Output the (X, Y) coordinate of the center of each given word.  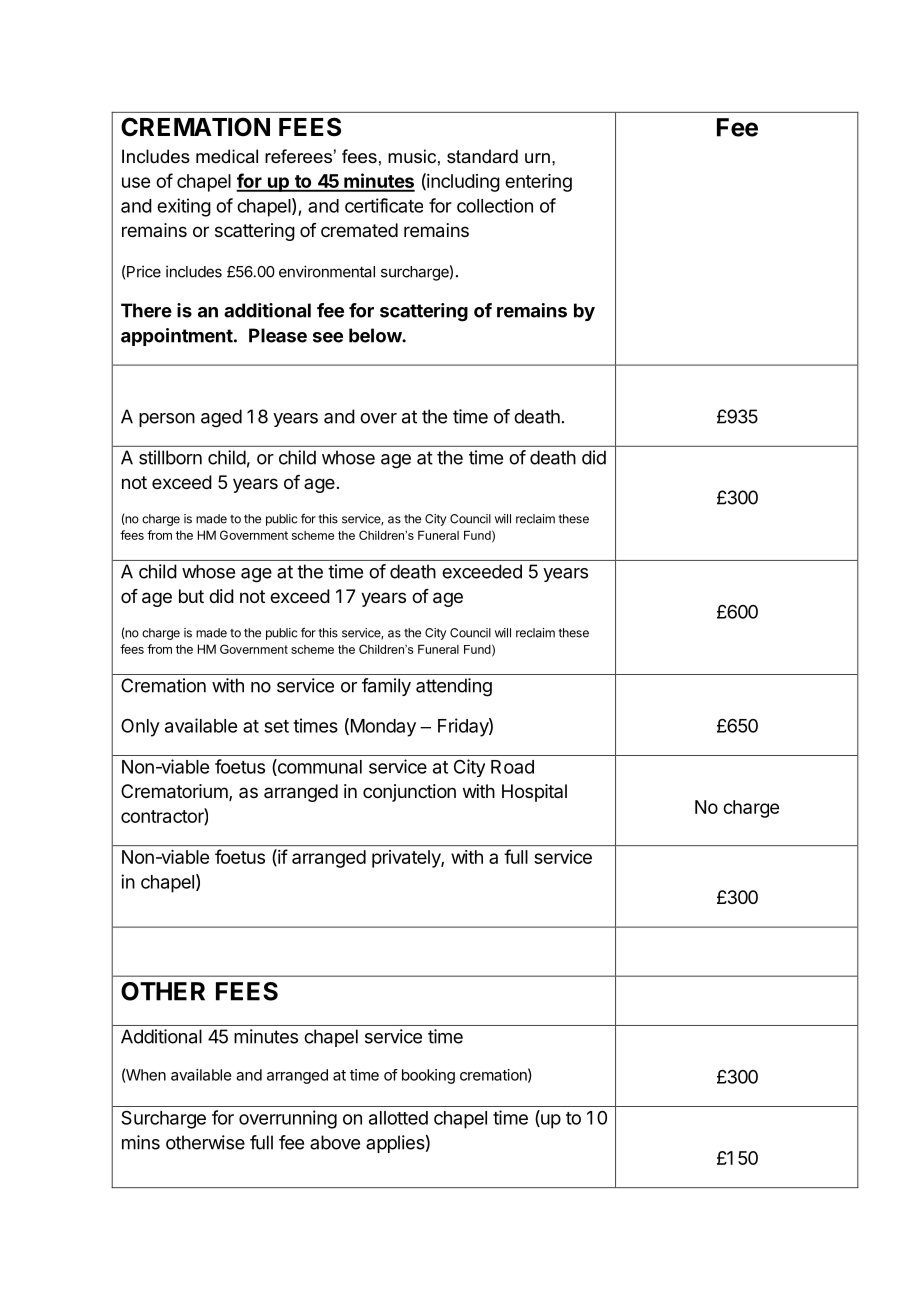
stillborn (170, 457)
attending (454, 687)
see (328, 337)
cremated (359, 230)
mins (141, 1142)
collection (495, 205)
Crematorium (174, 791)
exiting (184, 207)
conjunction (409, 793)
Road (512, 767)
